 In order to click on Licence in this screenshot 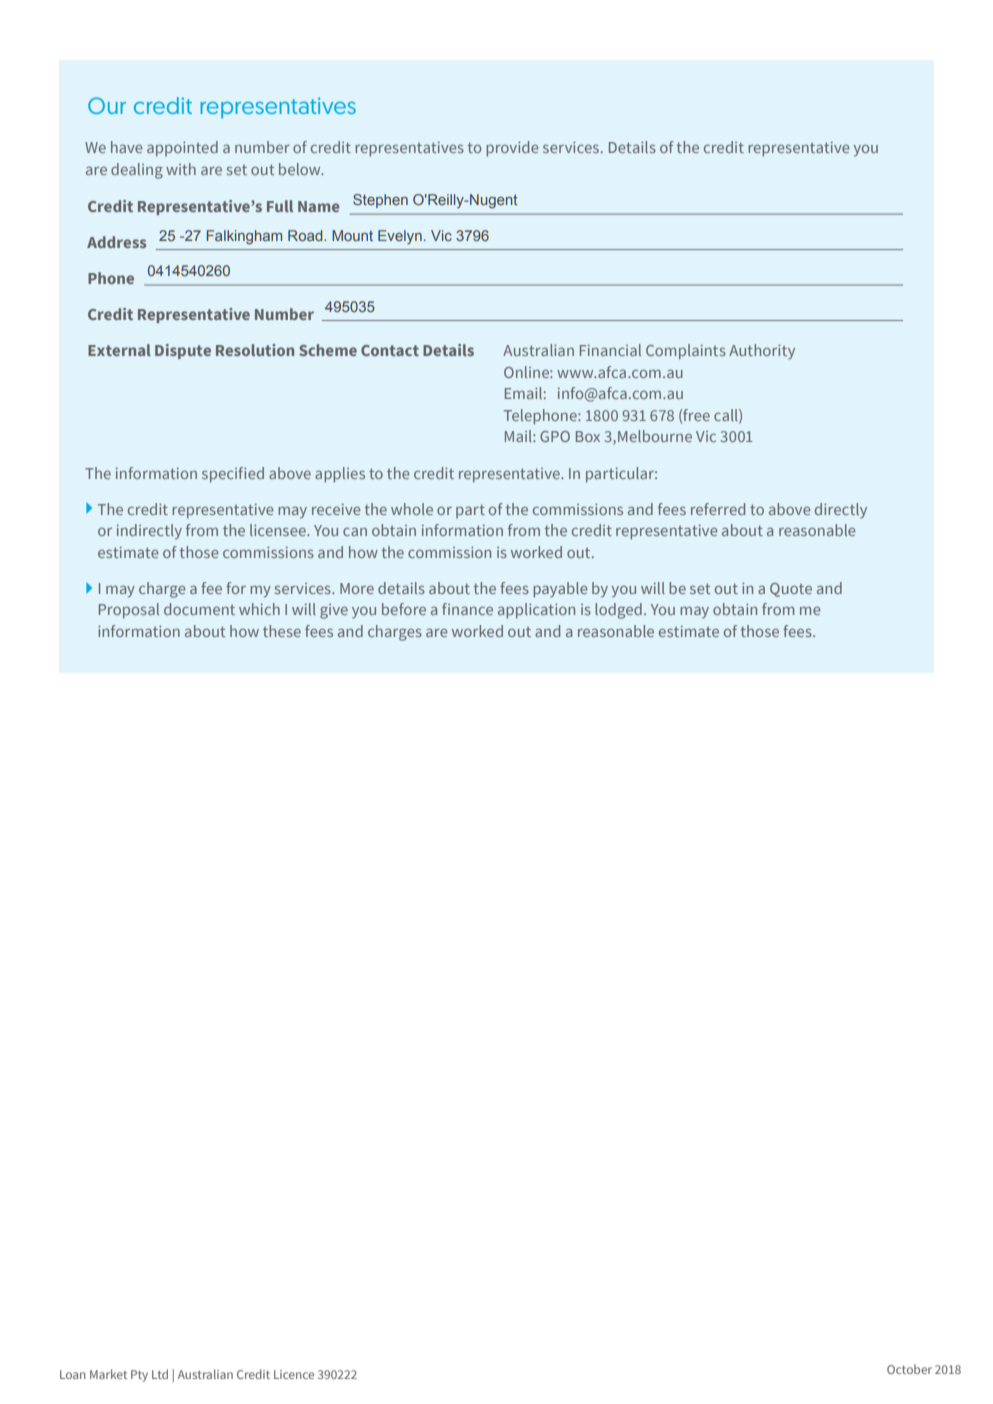, I will do `click(294, 1374)`.
